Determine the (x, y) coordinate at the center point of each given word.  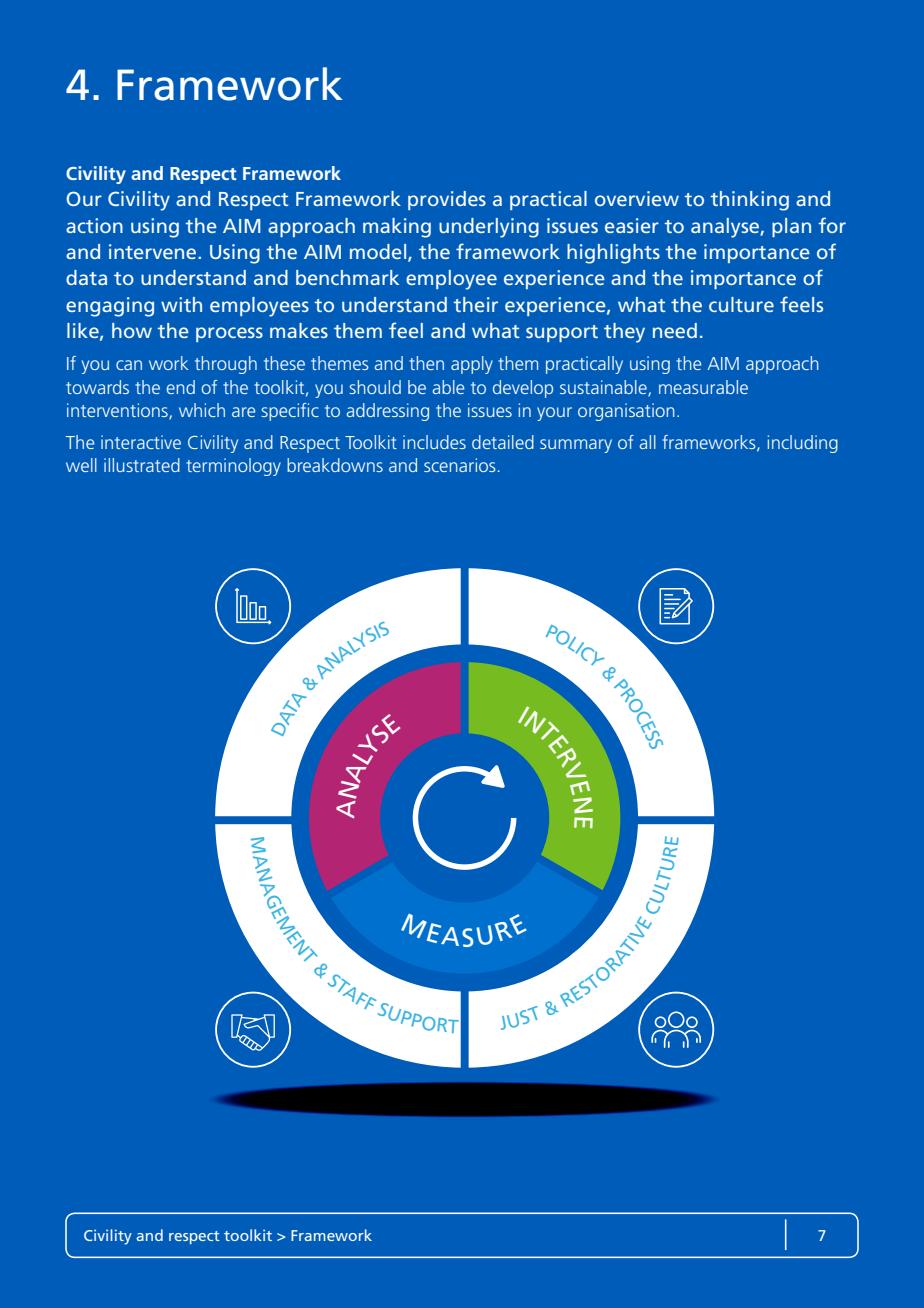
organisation (626, 412)
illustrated (142, 465)
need (675, 330)
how (132, 330)
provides (447, 200)
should (375, 387)
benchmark (347, 277)
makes (299, 330)
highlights (613, 254)
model (379, 253)
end (181, 387)
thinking (750, 201)
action (94, 225)
